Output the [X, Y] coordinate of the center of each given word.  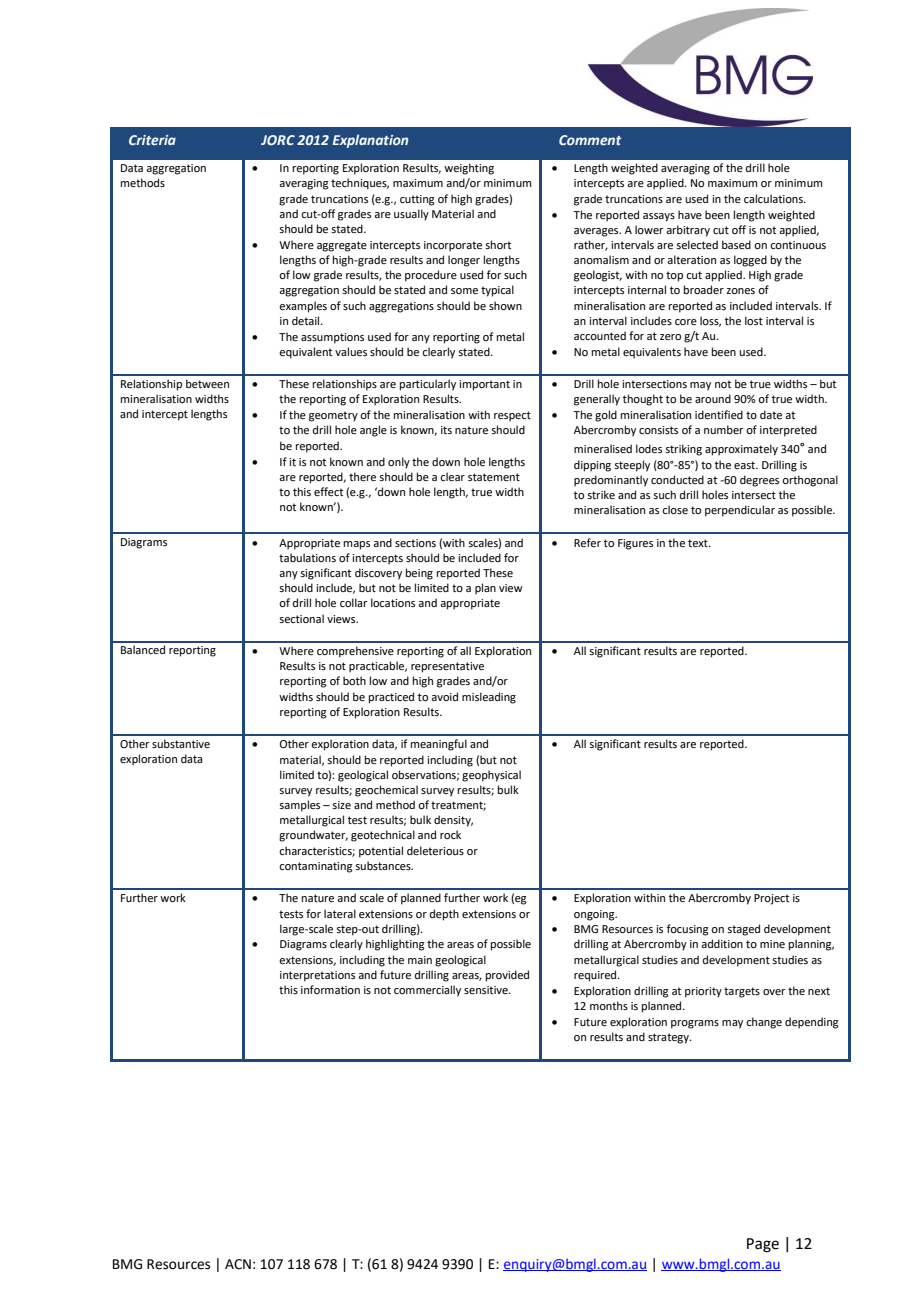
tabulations [307, 557]
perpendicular [740, 511]
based [736, 244]
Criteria [152, 140]
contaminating [316, 867]
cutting [417, 200]
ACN [238, 1264]
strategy [670, 1038]
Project [771, 899]
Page [763, 1245]
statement [494, 477]
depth [444, 915]
